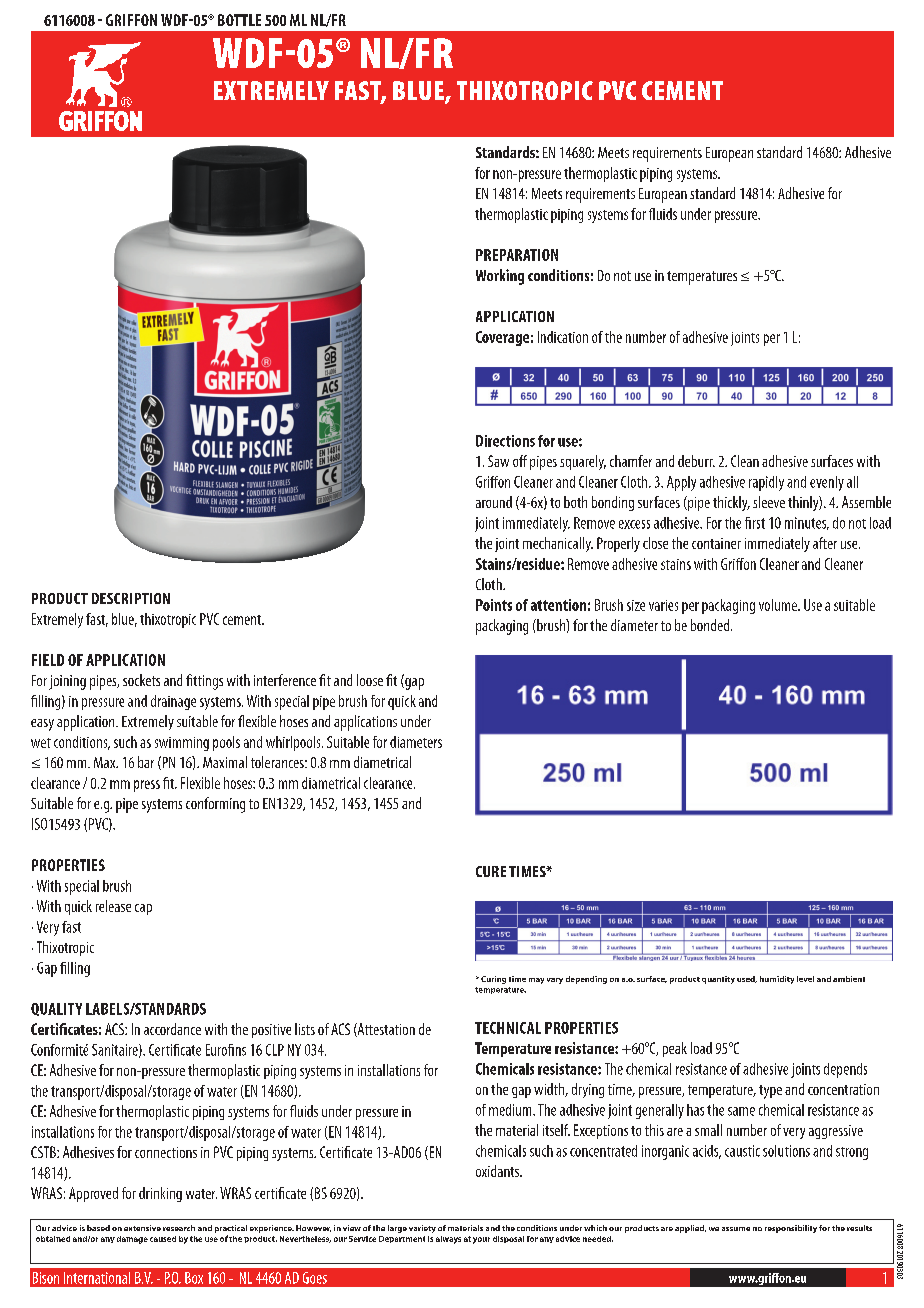 This document has width=924, height=1308. I want to click on rapidly, so click(766, 483).
